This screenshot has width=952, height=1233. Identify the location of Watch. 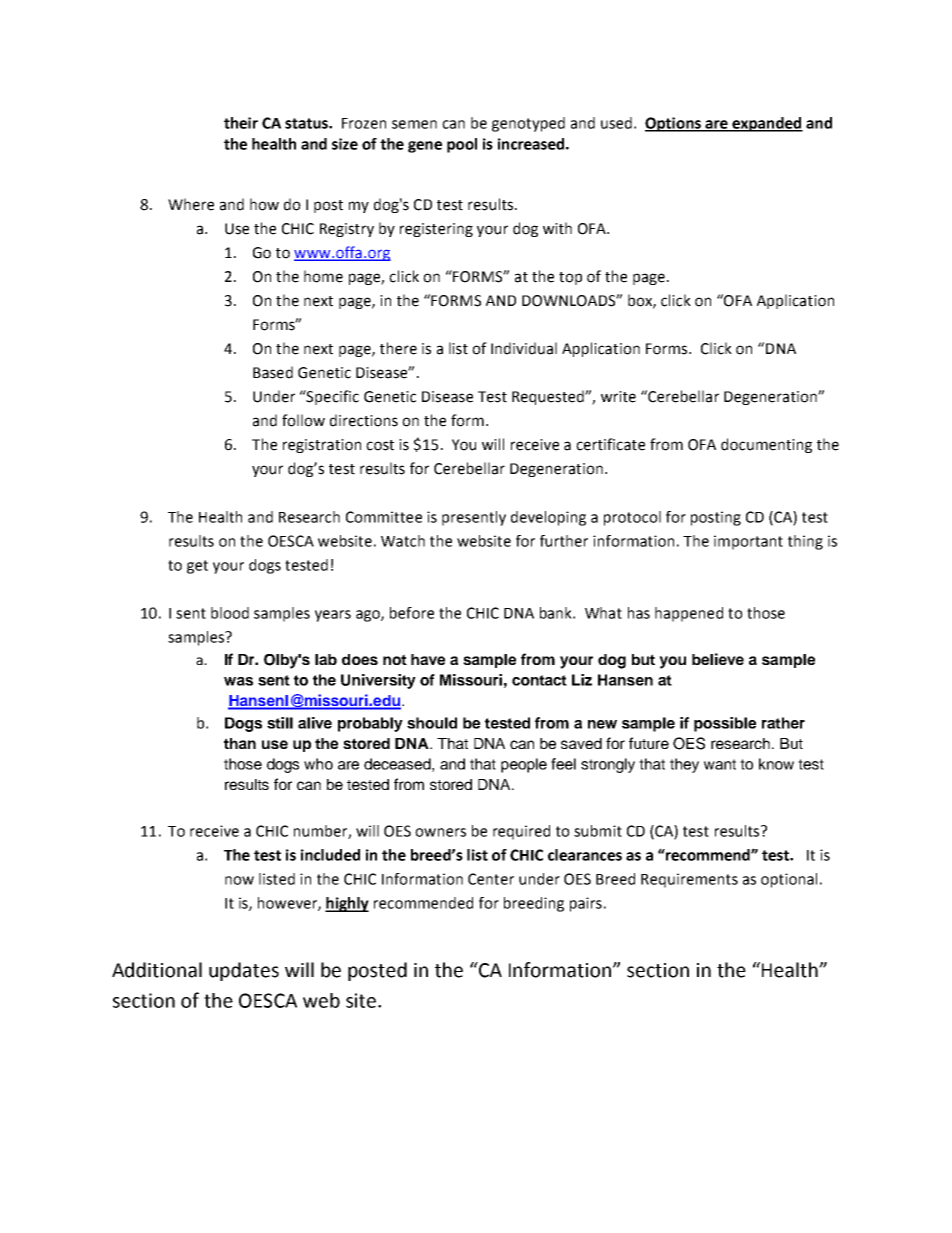
(403, 541).
